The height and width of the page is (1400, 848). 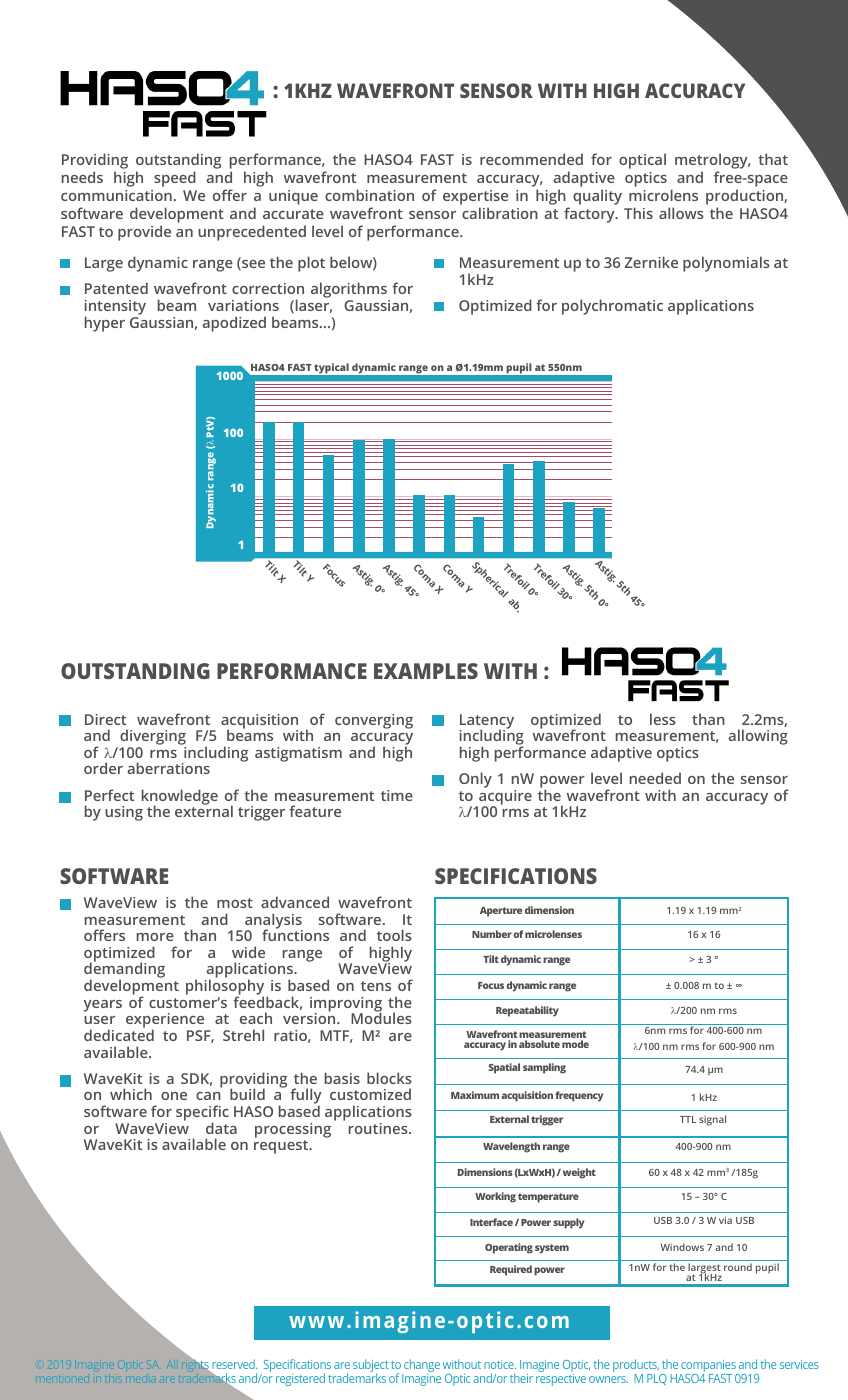 What do you see at coordinates (155, 937) in the page?
I see `more` at bounding box center [155, 937].
